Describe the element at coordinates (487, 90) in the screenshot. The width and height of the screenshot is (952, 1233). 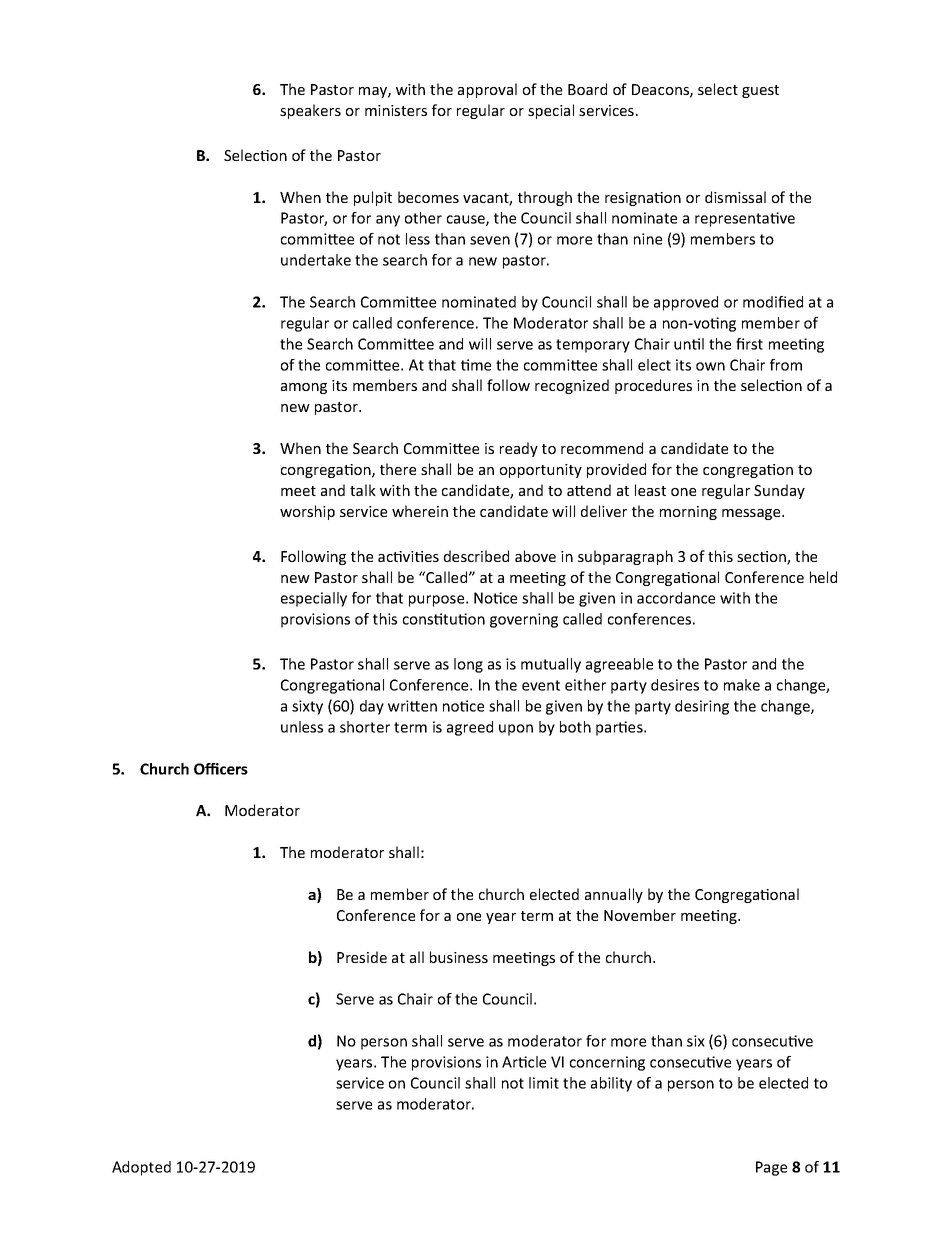
I see `approval` at that location.
